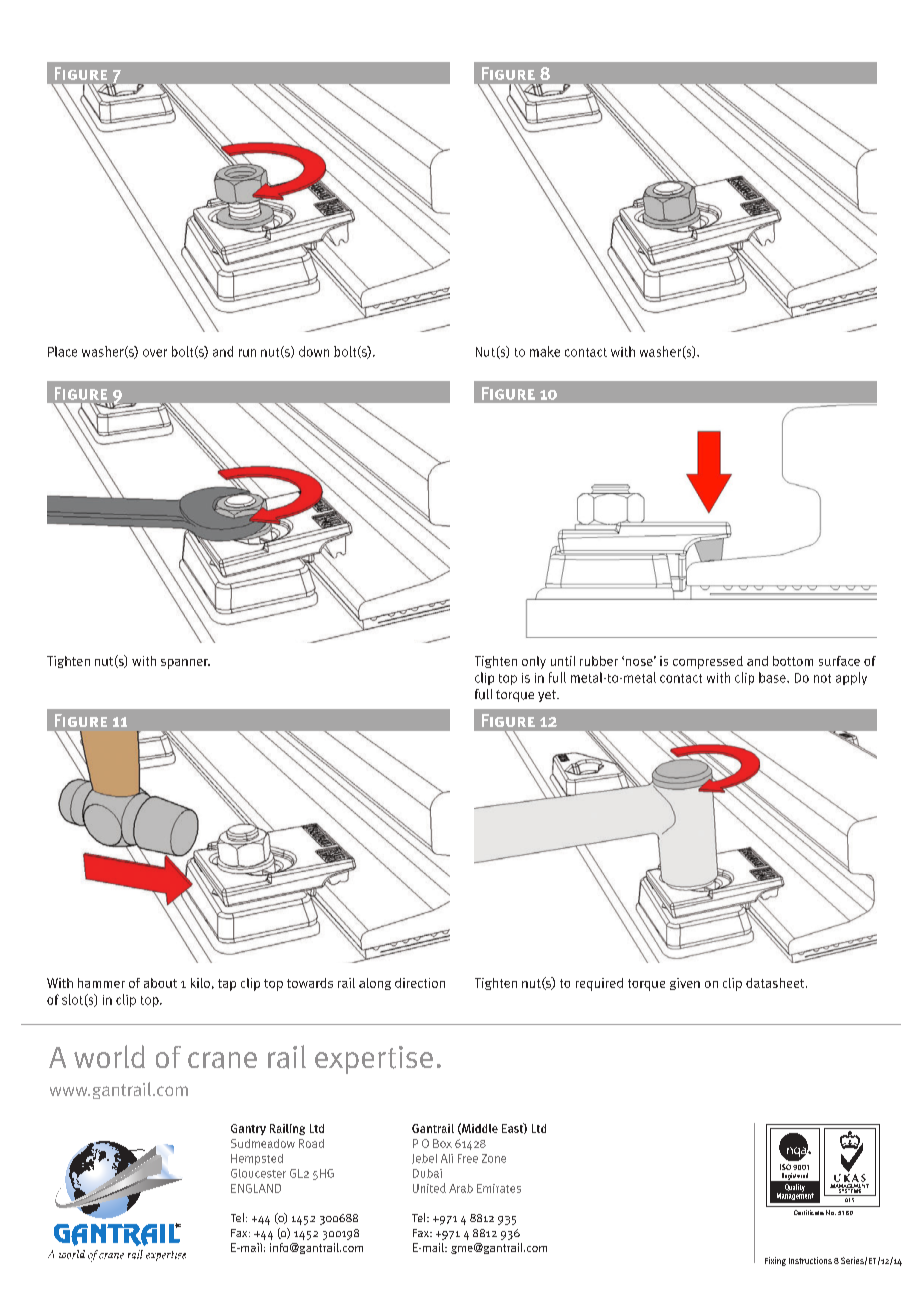 The width and height of the screenshot is (924, 1308). I want to click on only, so click(534, 662).
